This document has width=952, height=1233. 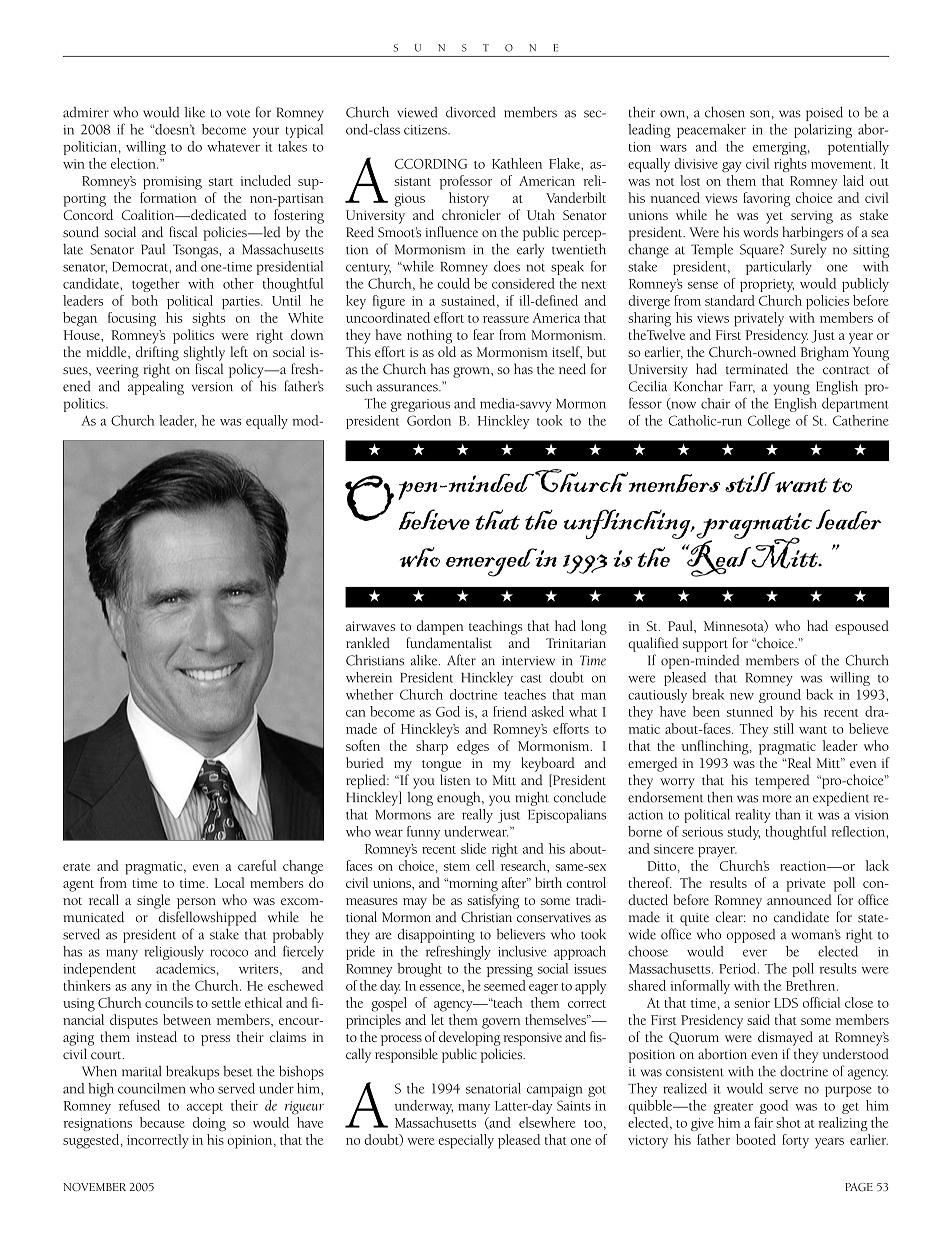 I want to click on ground, so click(x=780, y=696).
